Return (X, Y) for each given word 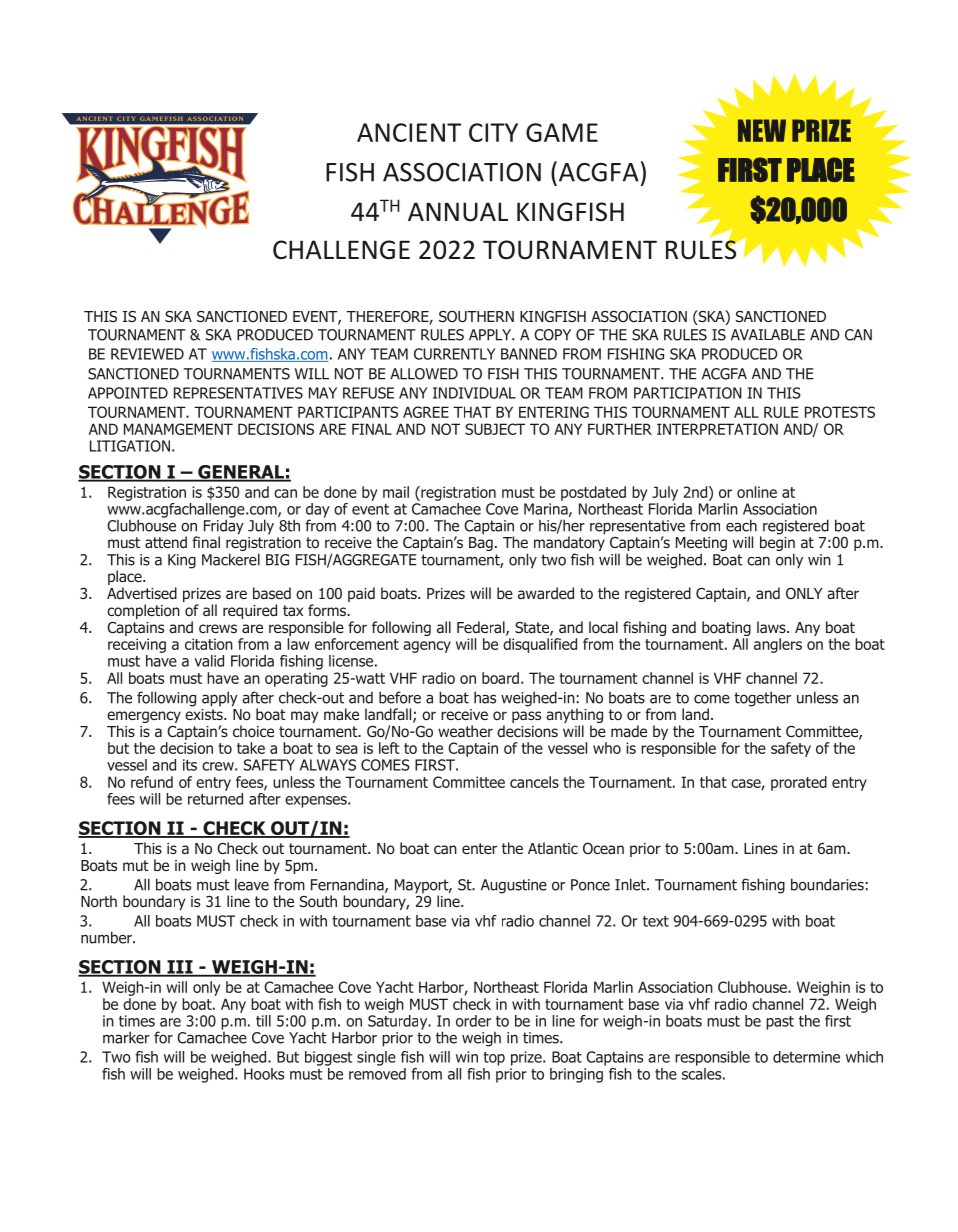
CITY (493, 132)
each (741, 525)
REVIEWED (147, 354)
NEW (762, 130)
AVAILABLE (768, 335)
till (263, 1021)
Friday (224, 527)
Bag (481, 542)
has (485, 697)
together (762, 699)
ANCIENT (409, 132)
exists (205, 713)
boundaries (827, 884)
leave (252, 884)
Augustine (514, 886)
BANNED (529, 354)
